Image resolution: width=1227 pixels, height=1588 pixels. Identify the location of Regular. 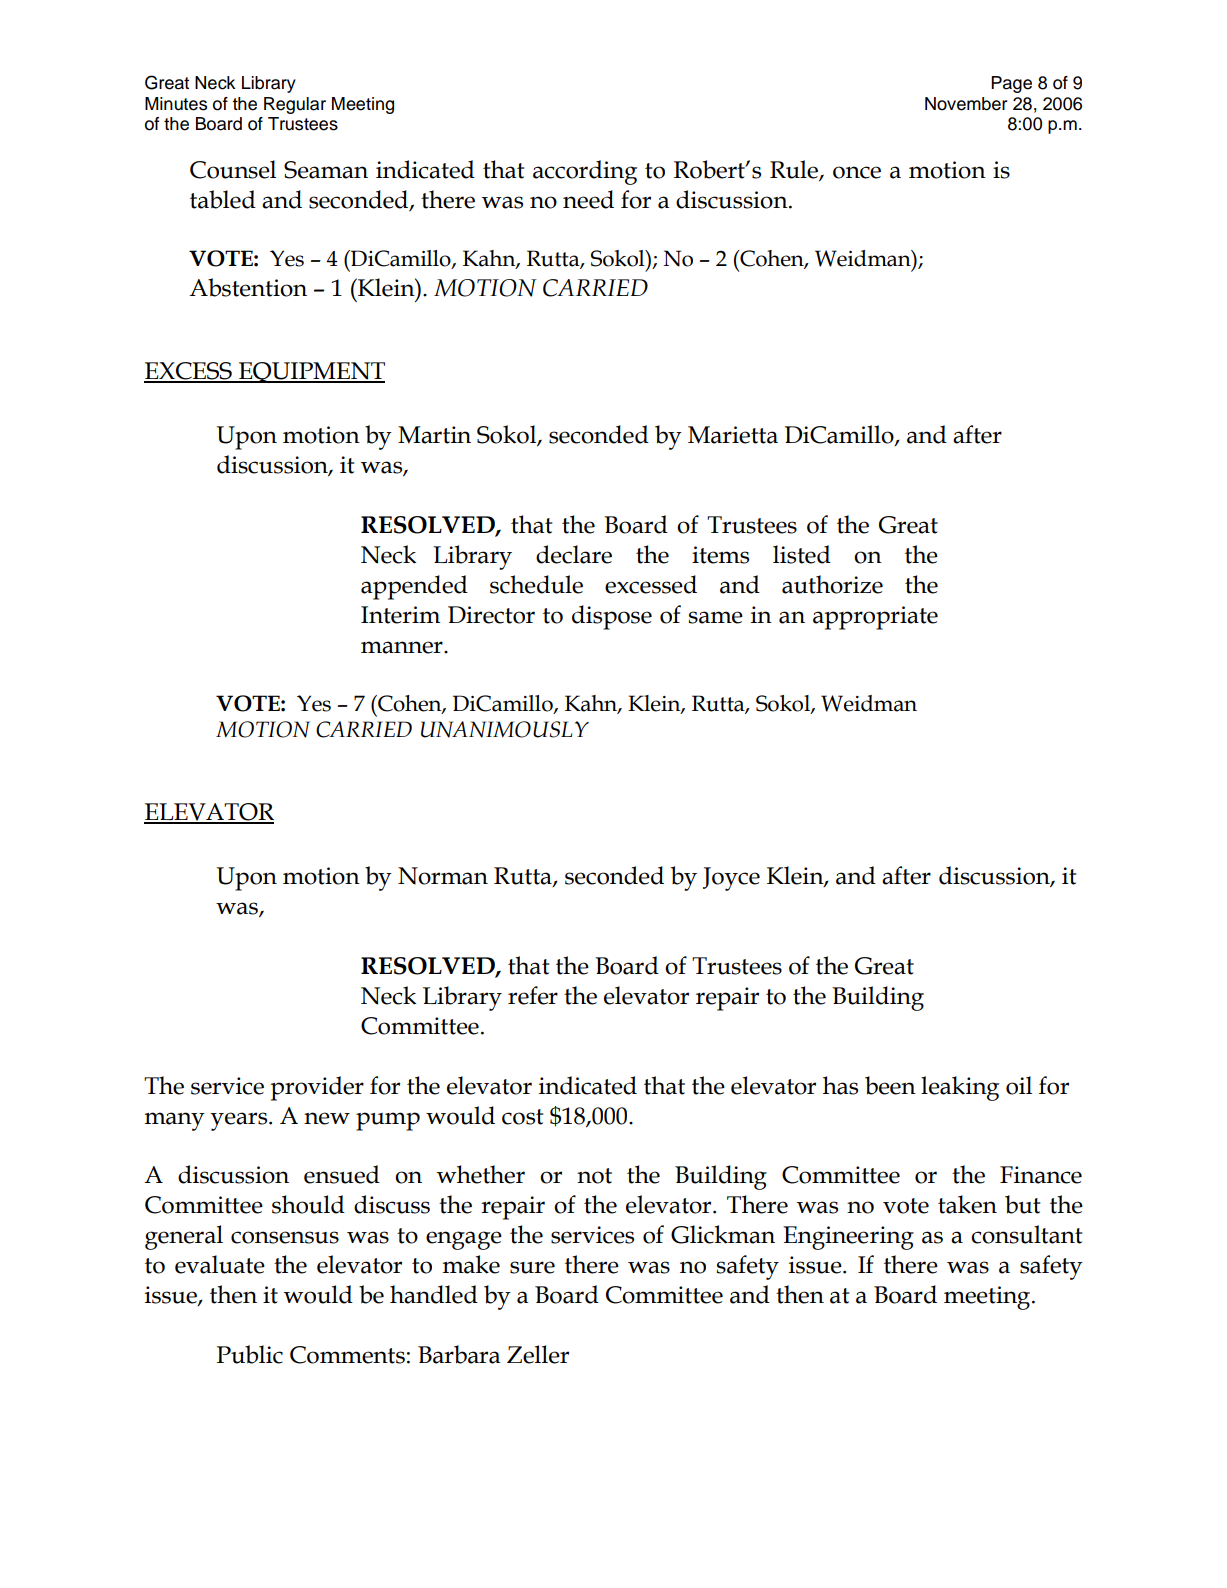
(295, 105).
